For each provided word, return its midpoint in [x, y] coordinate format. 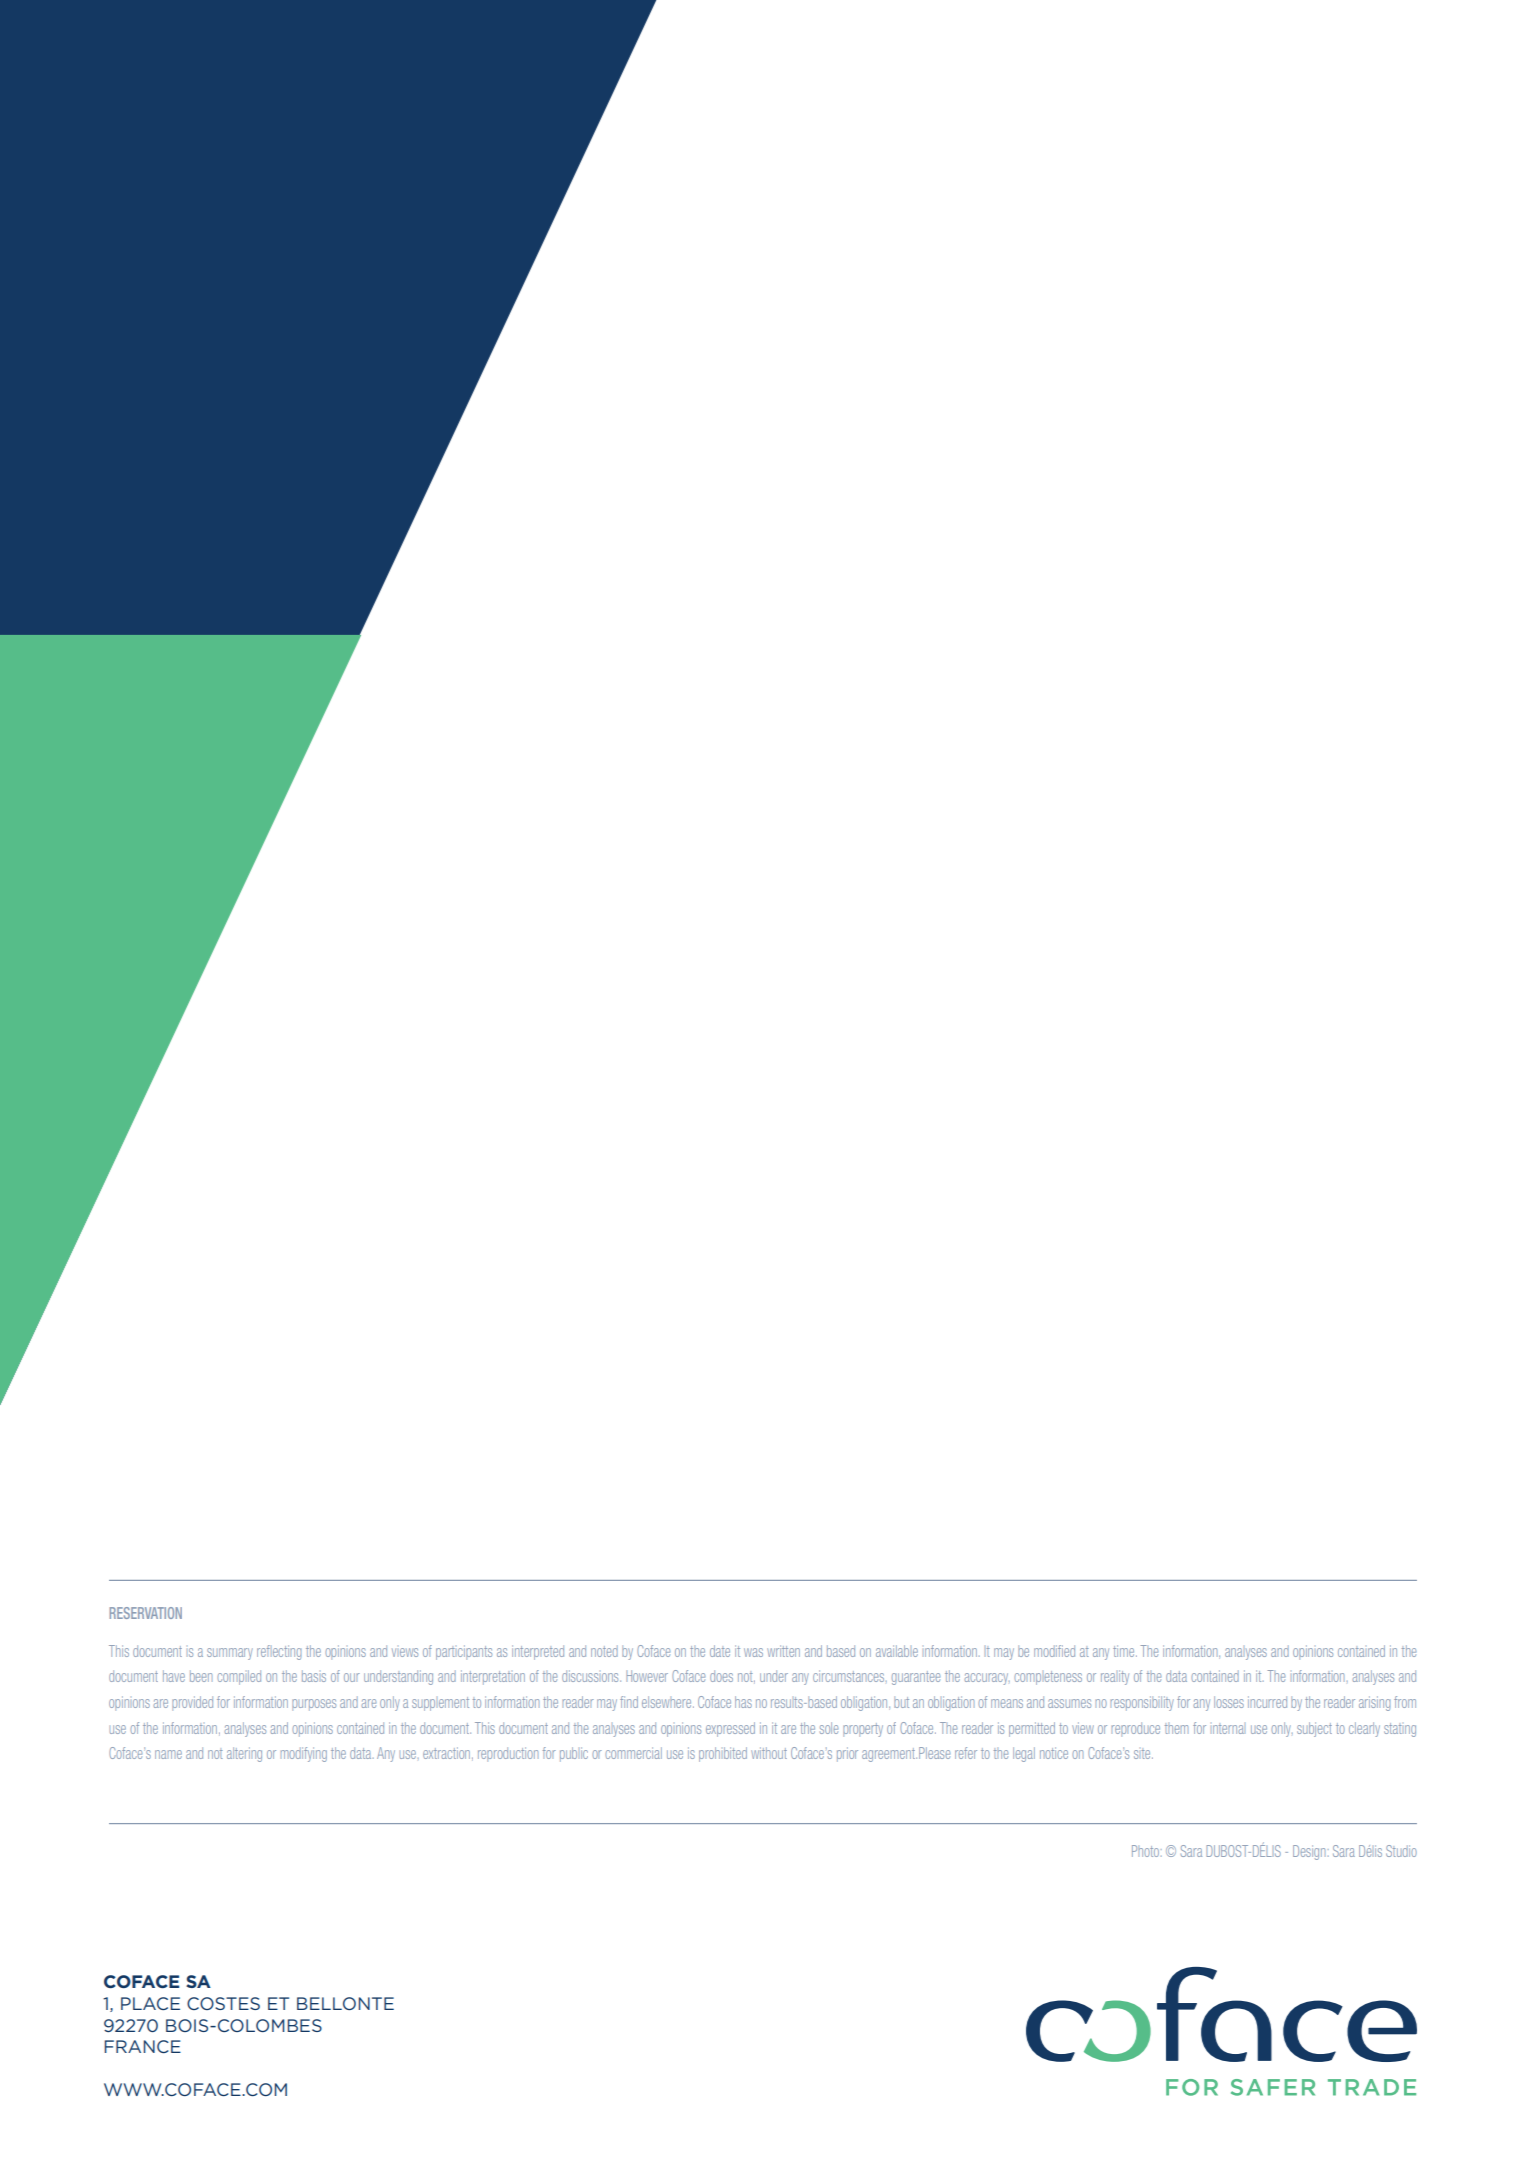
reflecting [279, 1652]
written [783, 1651]
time [1125, 1651]
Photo [1145, 1851]
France [142, 2046]
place [150, 2003]
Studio [1401, 1851]
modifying [304, 1754]
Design [1309, 1852]
